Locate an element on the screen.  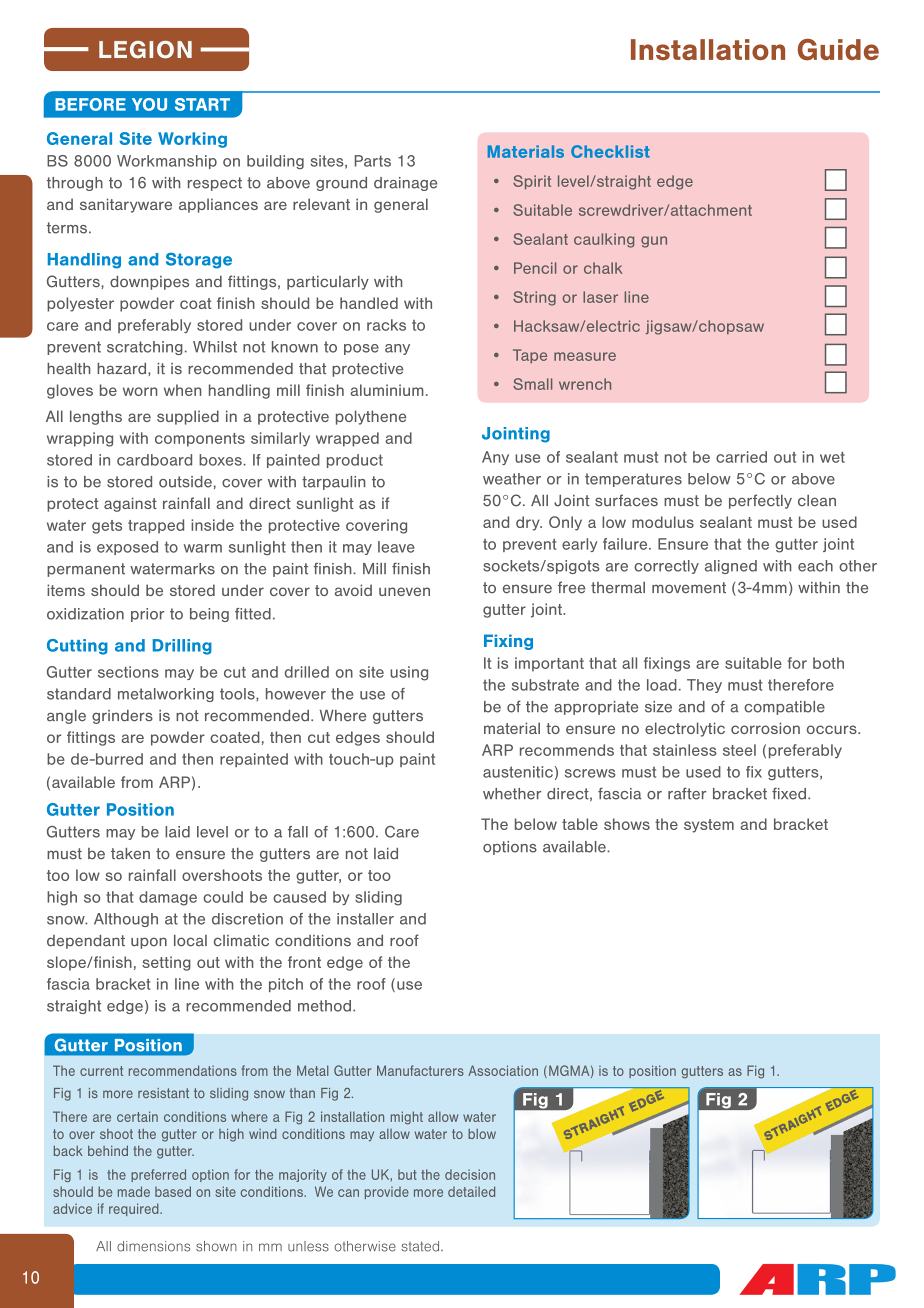
Parts is located at coordinates (373, 161).
